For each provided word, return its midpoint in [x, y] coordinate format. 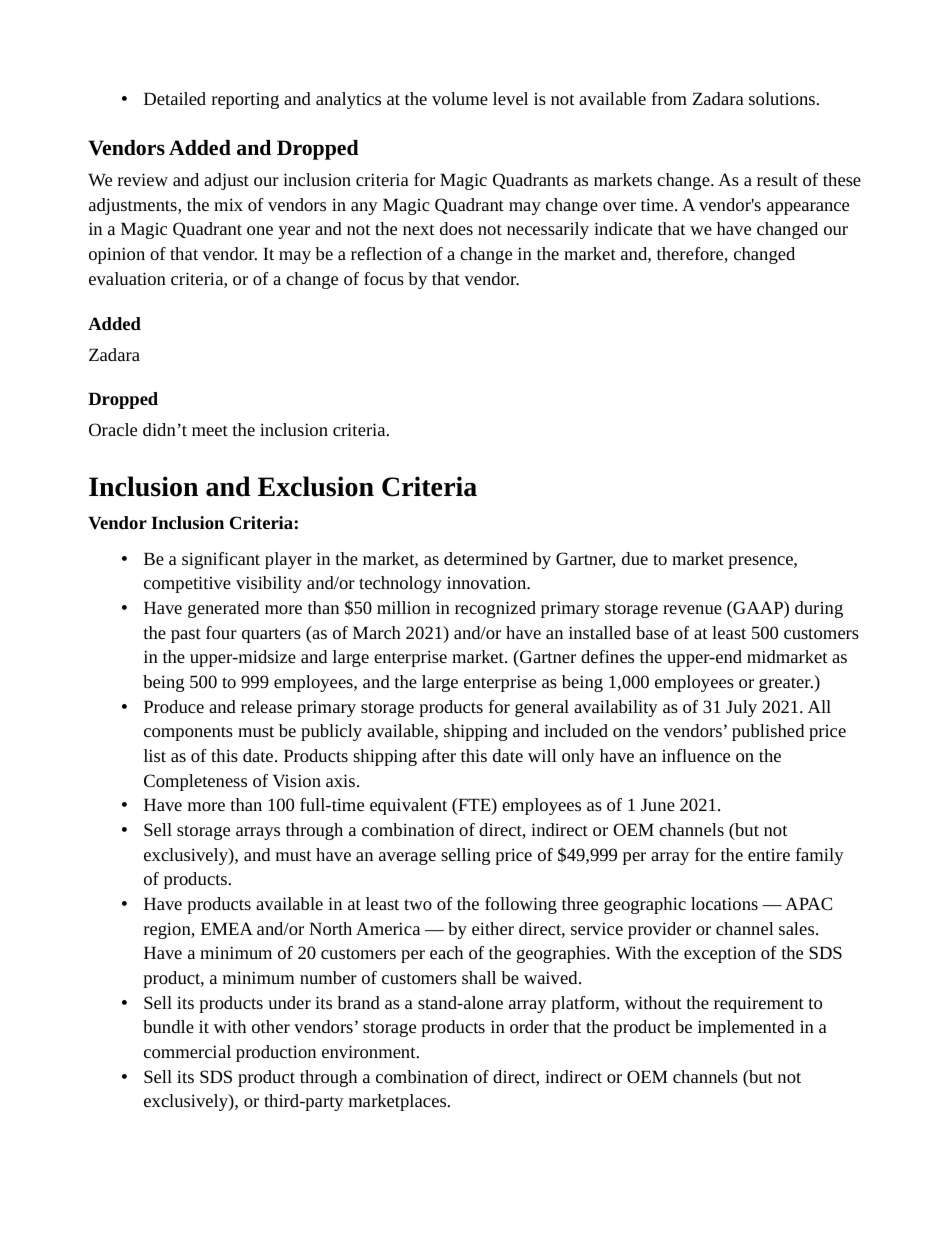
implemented [746, 1028]
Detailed [175, 98]
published [768, 732]
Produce [174, 706]
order [529, 1026]
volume [460, 98]
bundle [168, 1026]
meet [210, 430]
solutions [782, 98]
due [635, 558]
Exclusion [316, 486]
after [439, 755]
